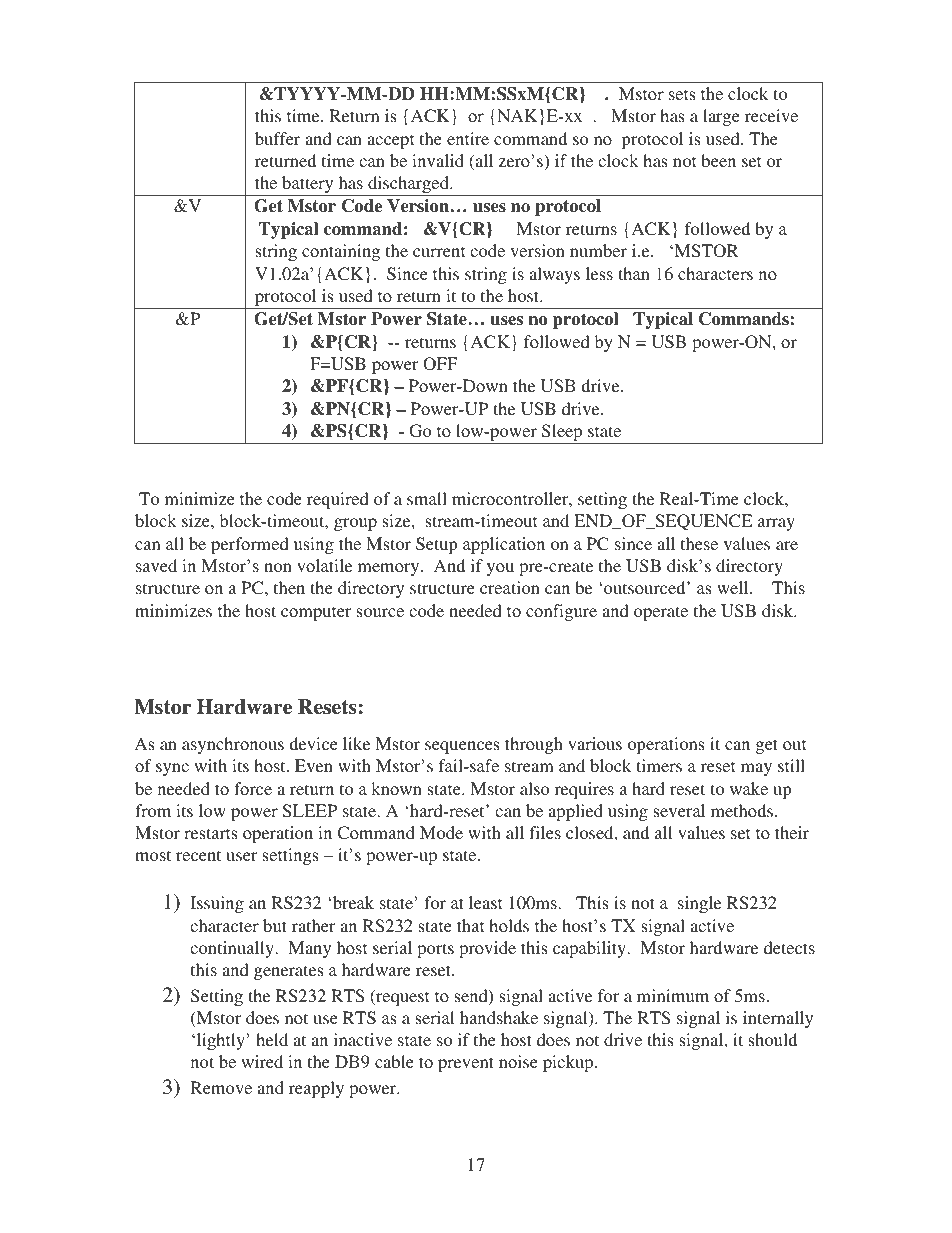 Image resolution: width=952 pixels, height=1233 pixels. Describe the element at coordinates (277, 138) in the screenshot. I see `buffer` at that location.
